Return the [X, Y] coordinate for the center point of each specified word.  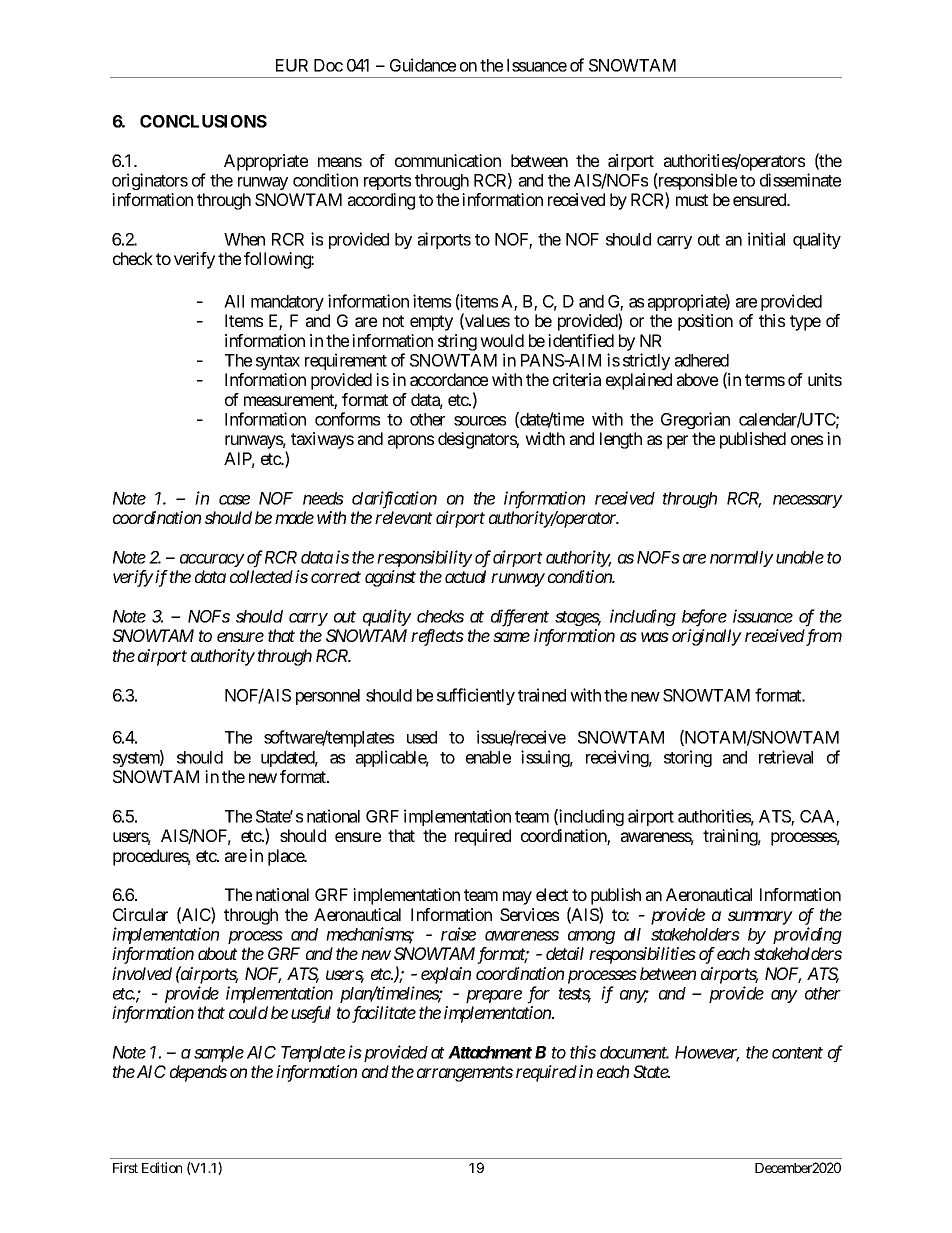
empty [431, 323]
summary [760, 918]
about [218, 953]
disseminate [800, 180]
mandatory [287, 303]
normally [742, 559]
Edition [162, 1167]
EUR [292, 65]
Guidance [423, 65]
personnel [328, 697]
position [705, 322]
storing [688, 758]
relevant [404, 517]
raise [458, 934]
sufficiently [476, 696]
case [234, 500]
